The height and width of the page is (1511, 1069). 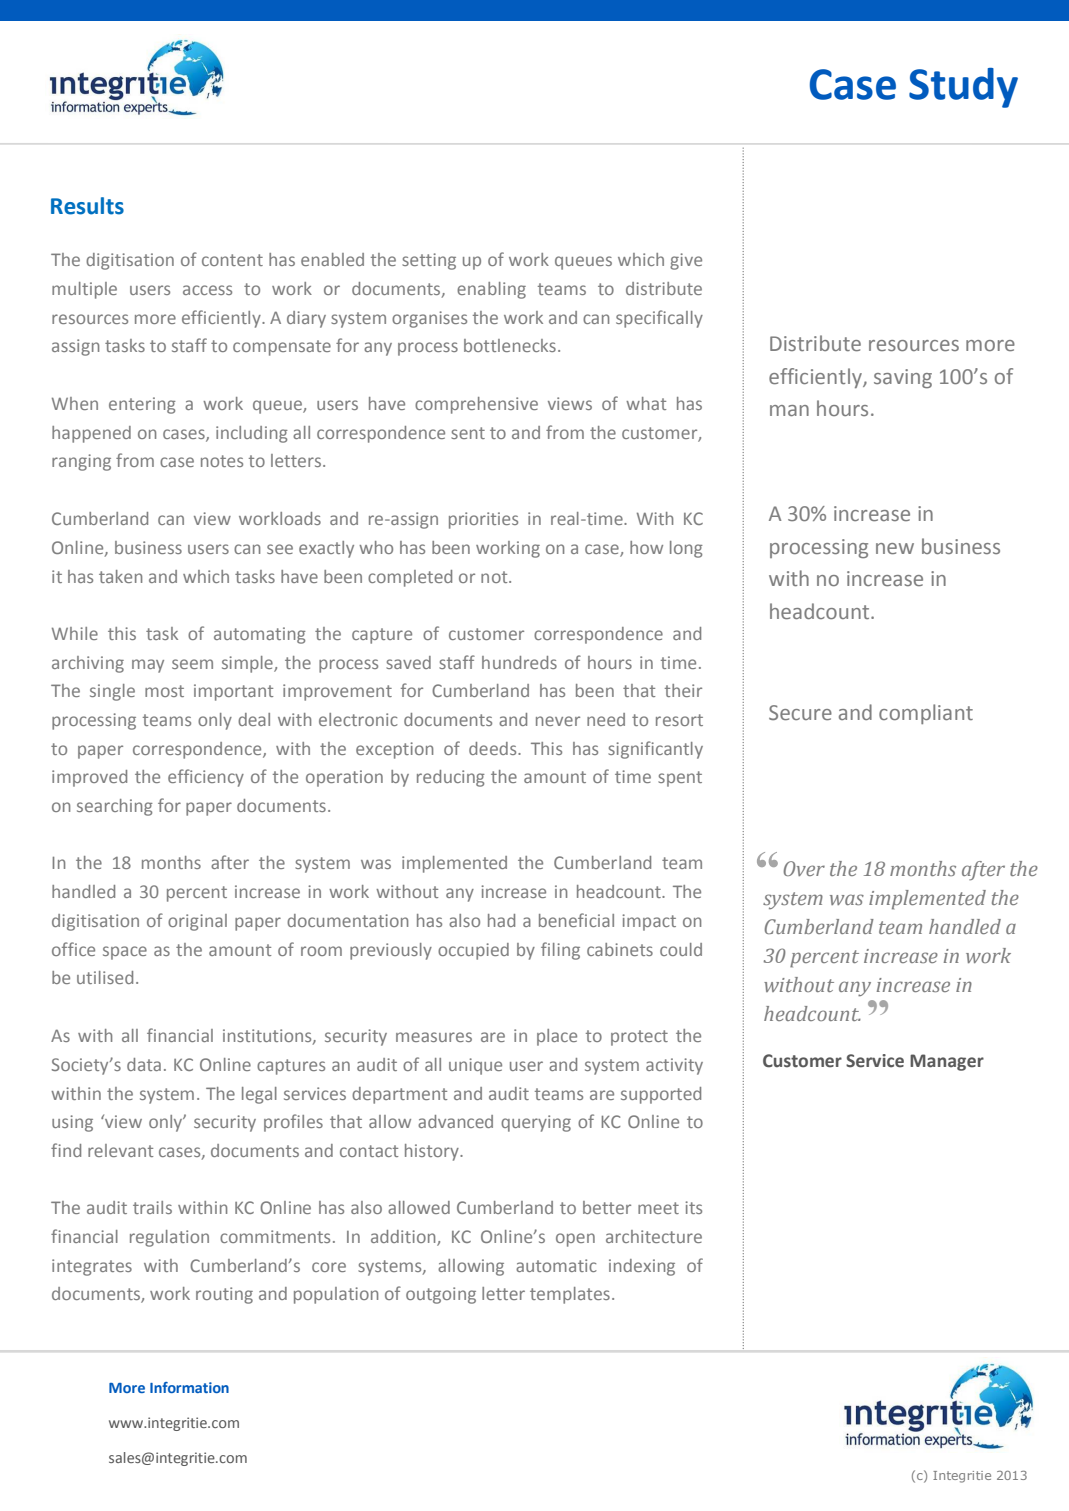 What do you see at coordinates (903, 379) in the page?
I see `saving` at bounding box center [903, 379].
